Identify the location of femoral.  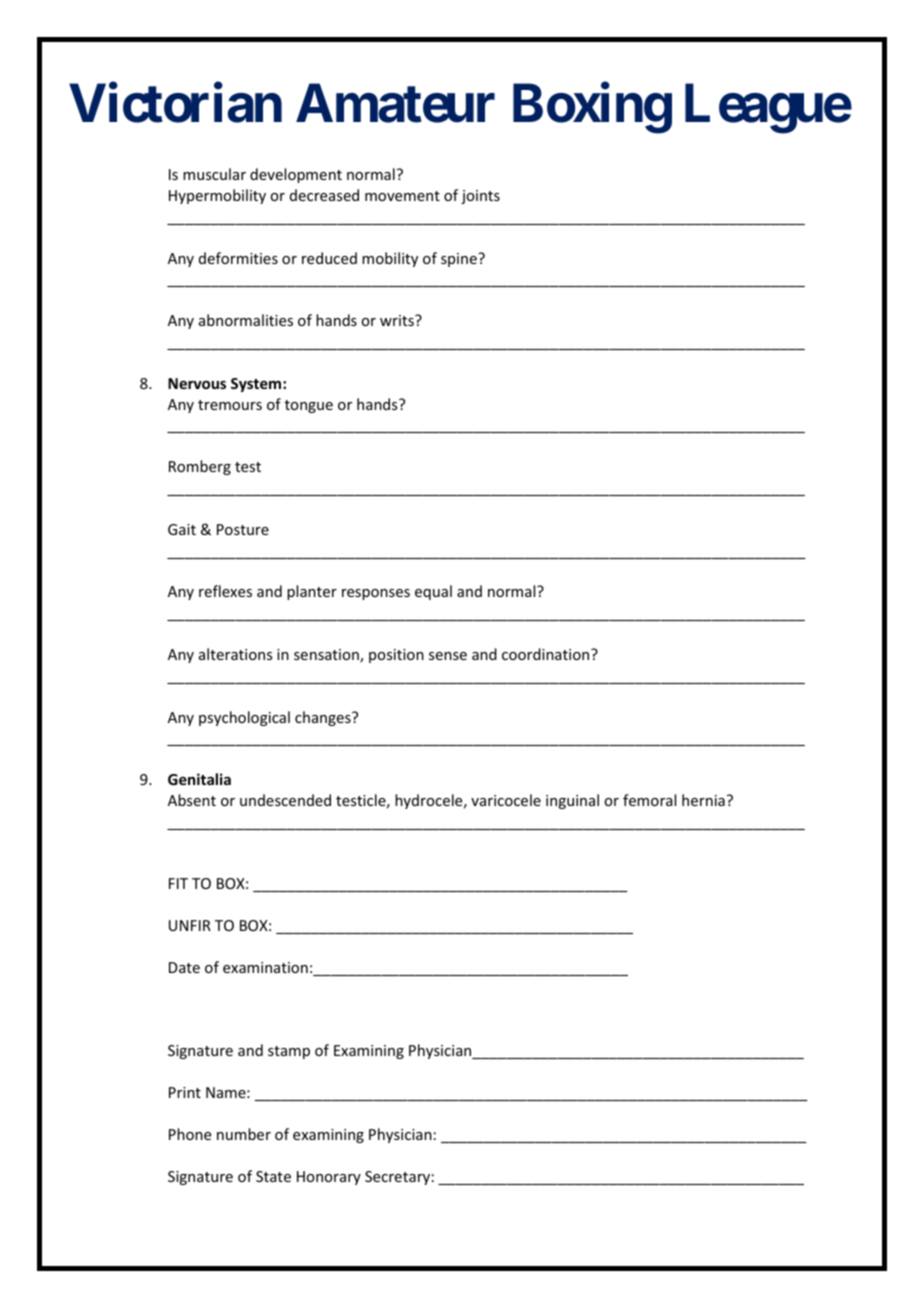
(649, 800).
